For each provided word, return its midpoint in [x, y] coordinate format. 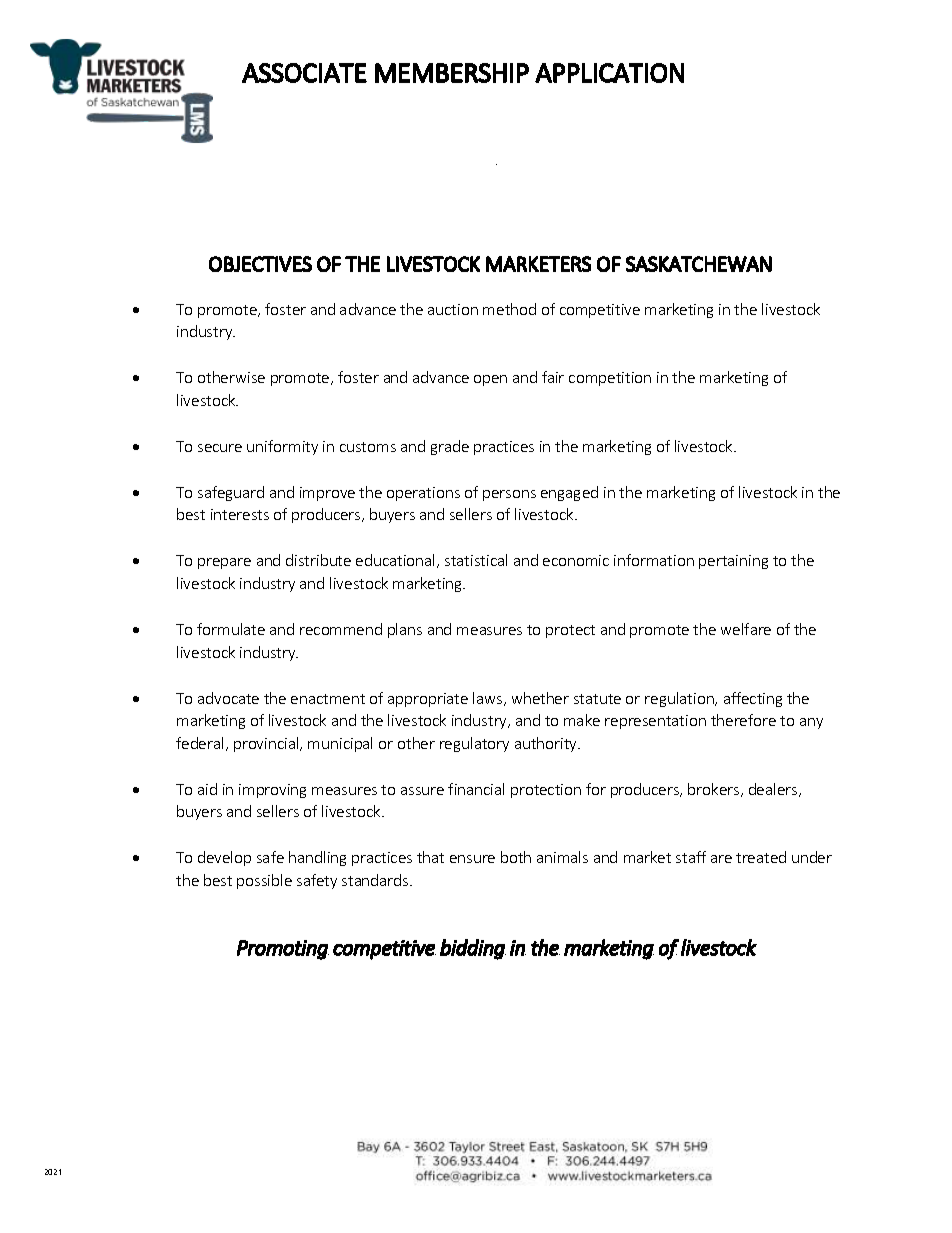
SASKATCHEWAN [699, 264]
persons [509, 495]
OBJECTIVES [260, 264]
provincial [267, 744]
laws [489, 699]
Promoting [283, 950]
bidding [473, 949]
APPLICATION [609, 73]
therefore [743, 720]
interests [240, 514]
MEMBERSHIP [452, 73]
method [509, 309]
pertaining [733, 562]
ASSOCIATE [304, 73]
